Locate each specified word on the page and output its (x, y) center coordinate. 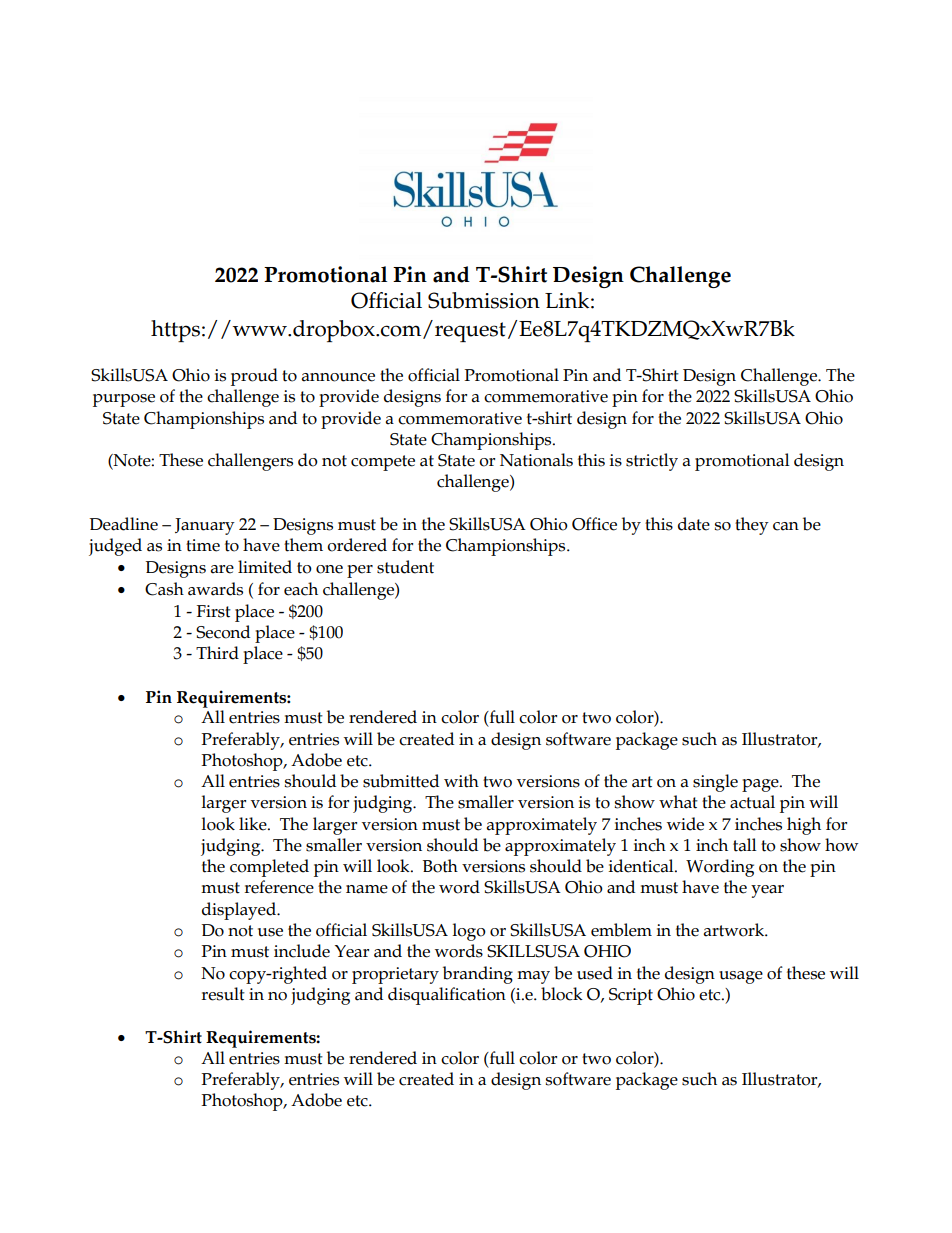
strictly (652, 462)
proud (254, 377)
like (254, 824)
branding (478, 975)
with (461, 781)
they (752, 526)
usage (741, 977)
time (203, 545)
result (223, 994)
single (715, 783)
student (405, 567)
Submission (484, 300)
